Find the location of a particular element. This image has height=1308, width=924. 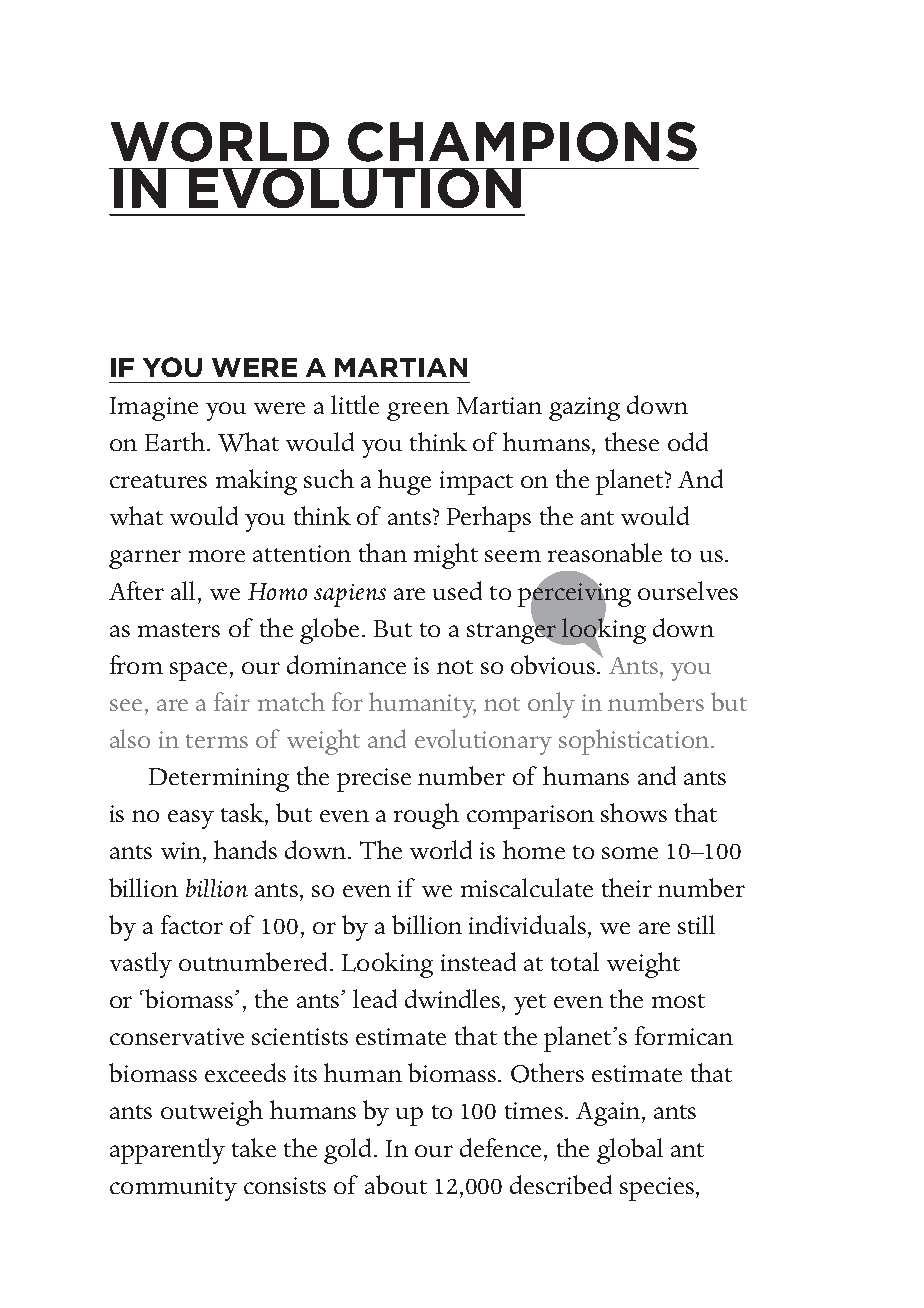

creatures is located at coordinates (158, 481).
